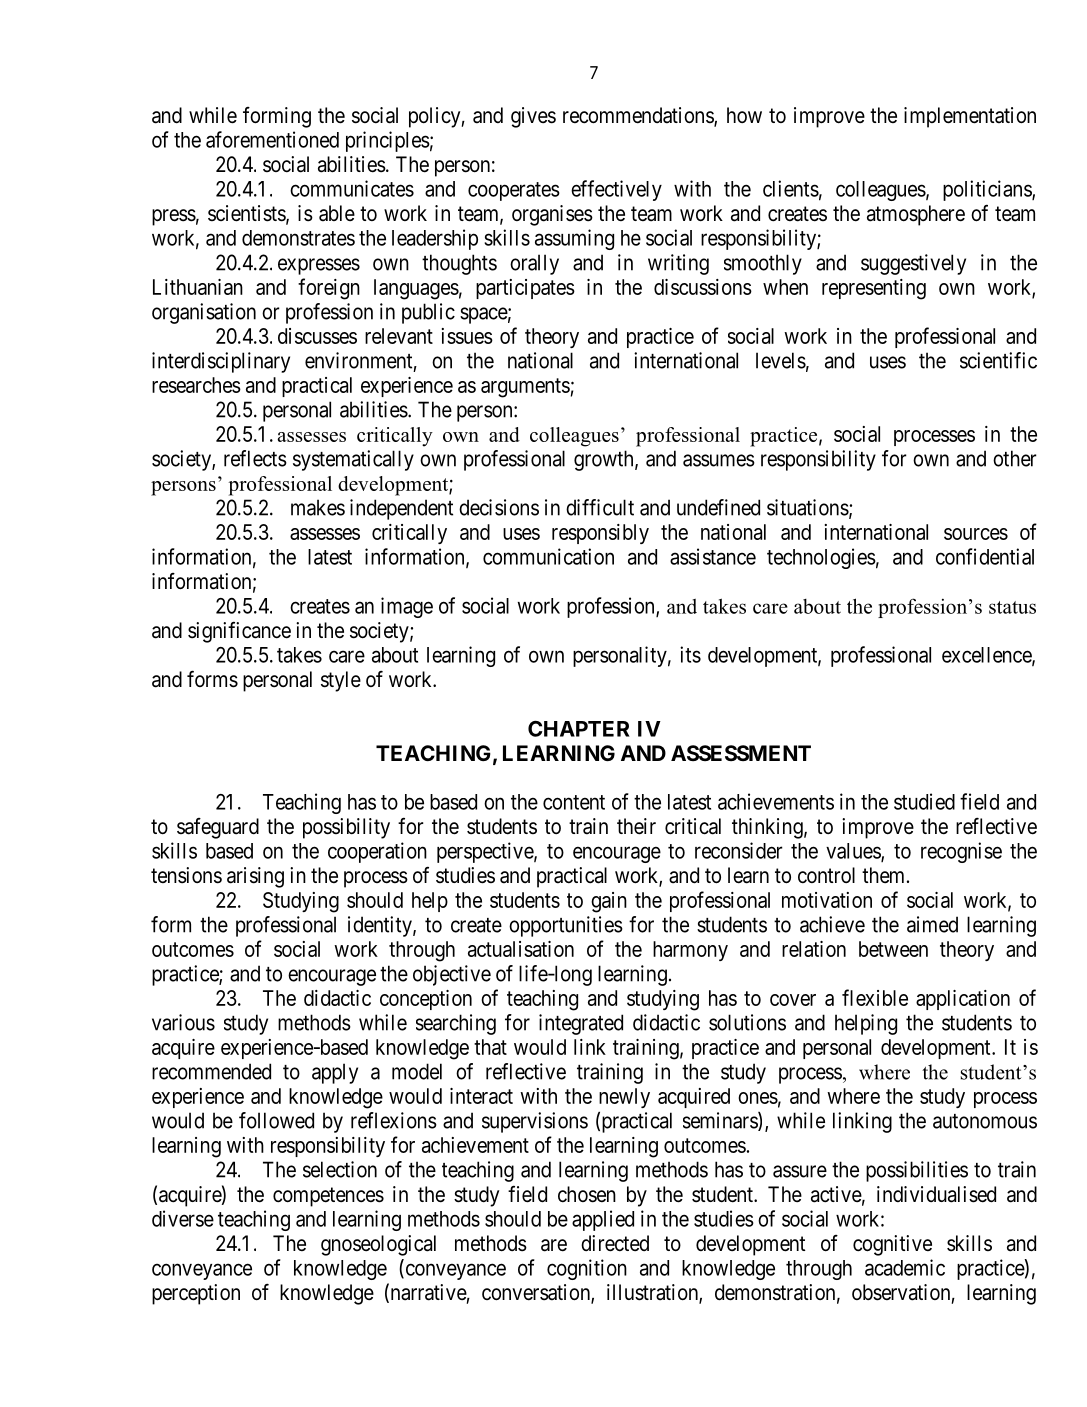 This document has height=1407, width=1087. I want to click on other, so click(1015, 458).
